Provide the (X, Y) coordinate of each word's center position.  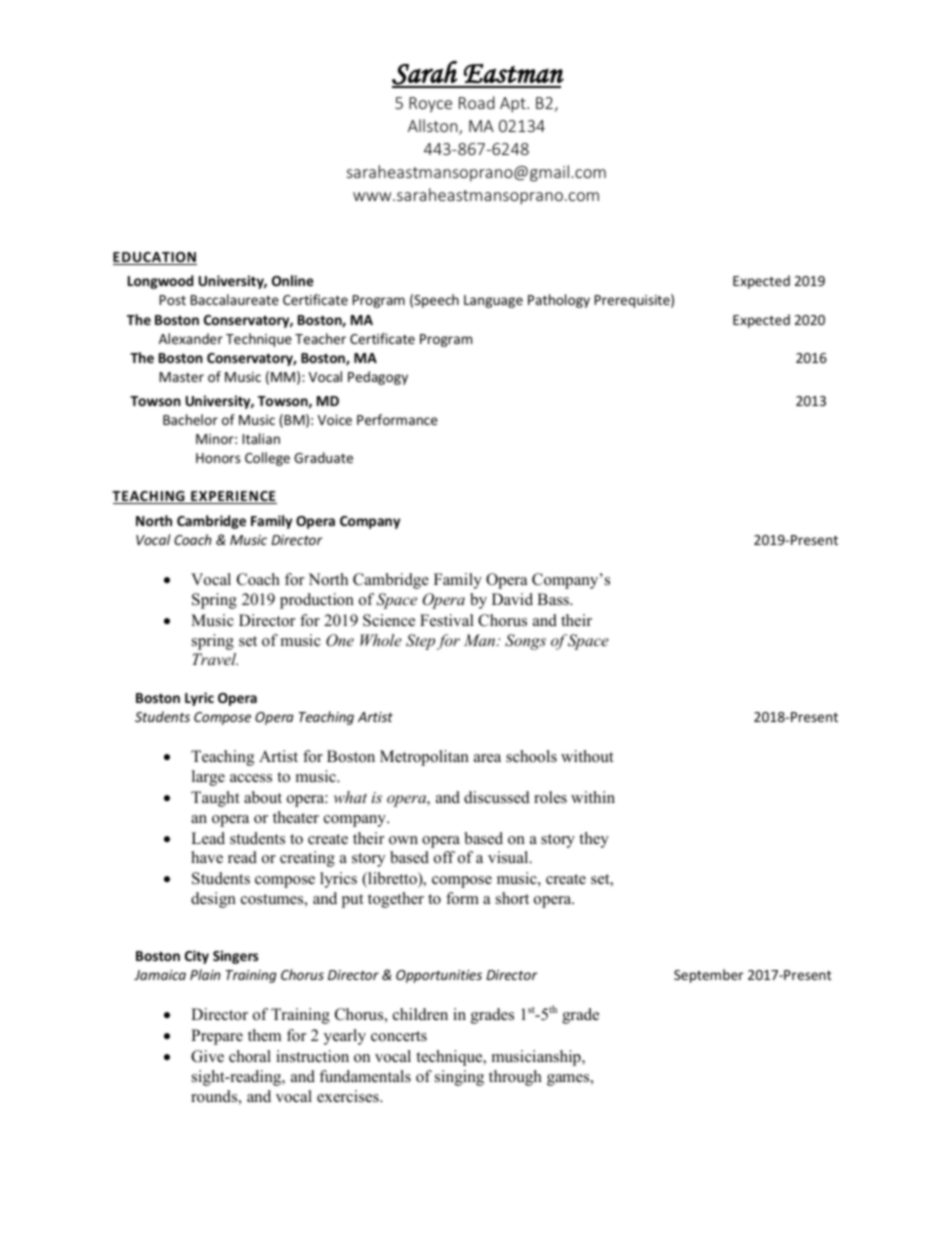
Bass (554, 599)
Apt (514, 105)
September (708, 976)
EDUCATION (155, 258)
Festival (447, 620)
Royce (430, 105)
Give (207, 1056)
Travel (215, 659)
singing (459, 1078)
